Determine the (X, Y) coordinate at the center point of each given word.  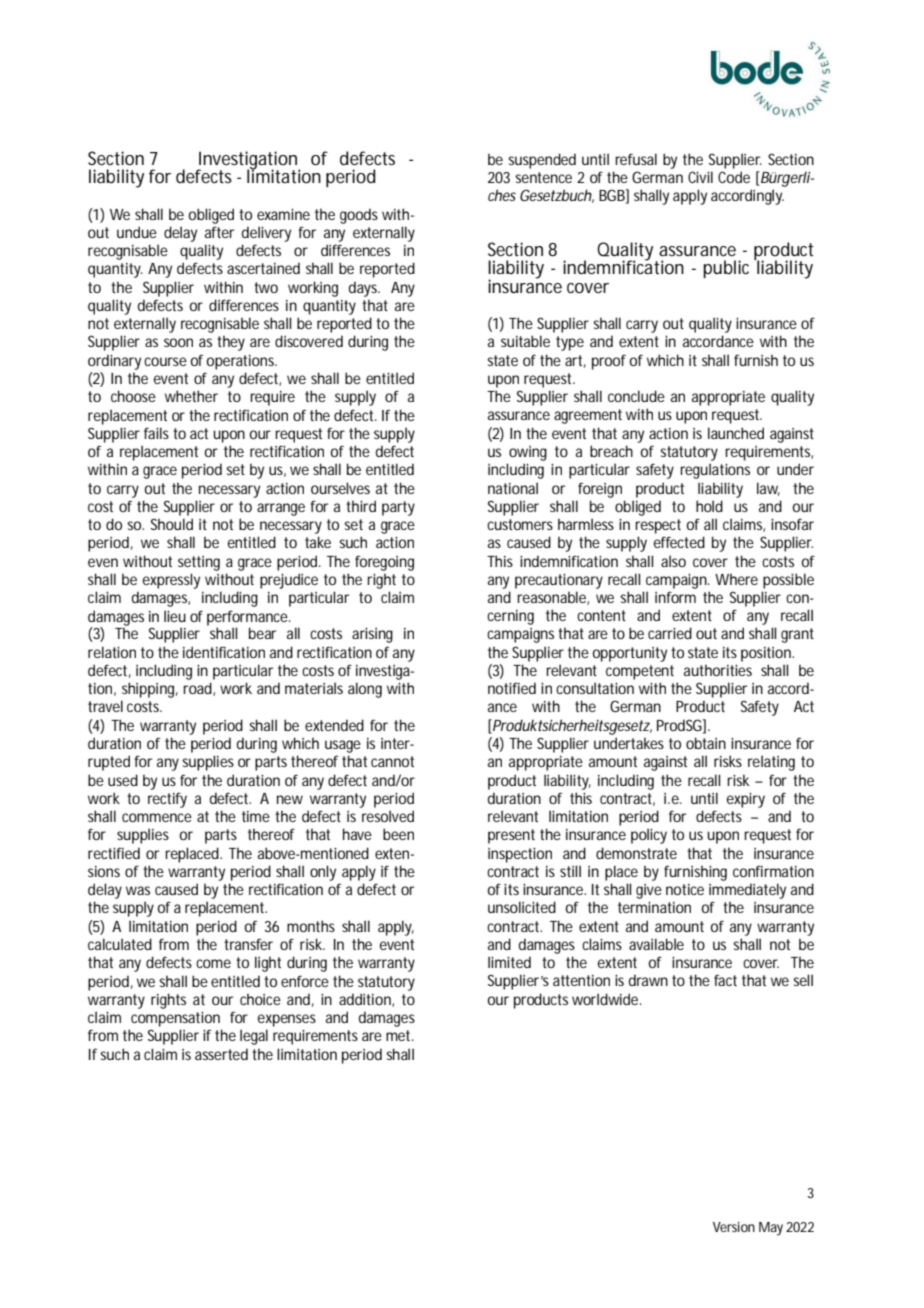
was (138, 890)
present (511, 836)
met (399, 1035)
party (398, 508)
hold (709, 506)
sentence (543, 177)
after (219, 232)
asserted (221, 1054)
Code (734, 177)
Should (172, 524)
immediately (747, 891)
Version (734, 1227)
